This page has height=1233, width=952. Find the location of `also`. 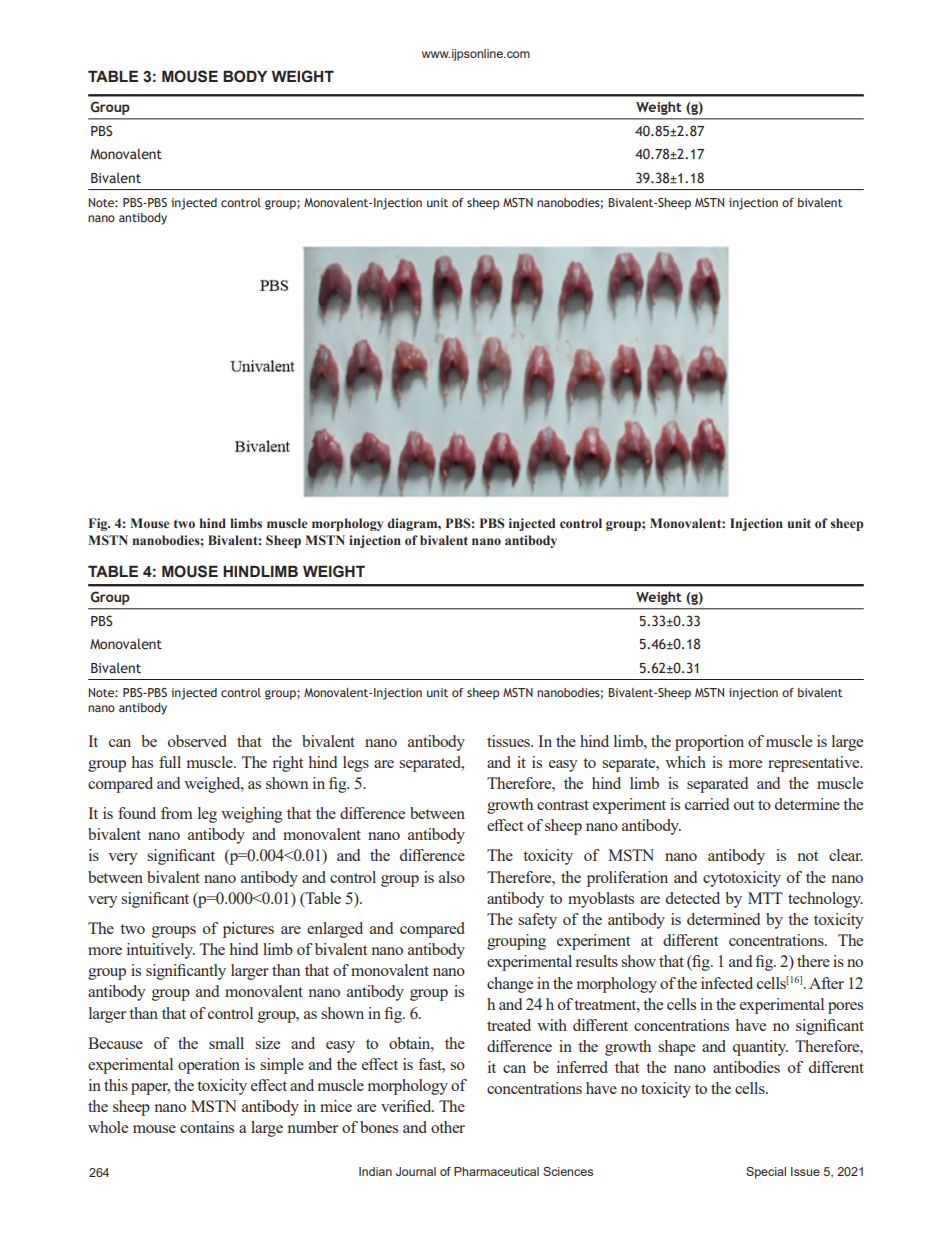

also is located at coordinates (452, 877).
